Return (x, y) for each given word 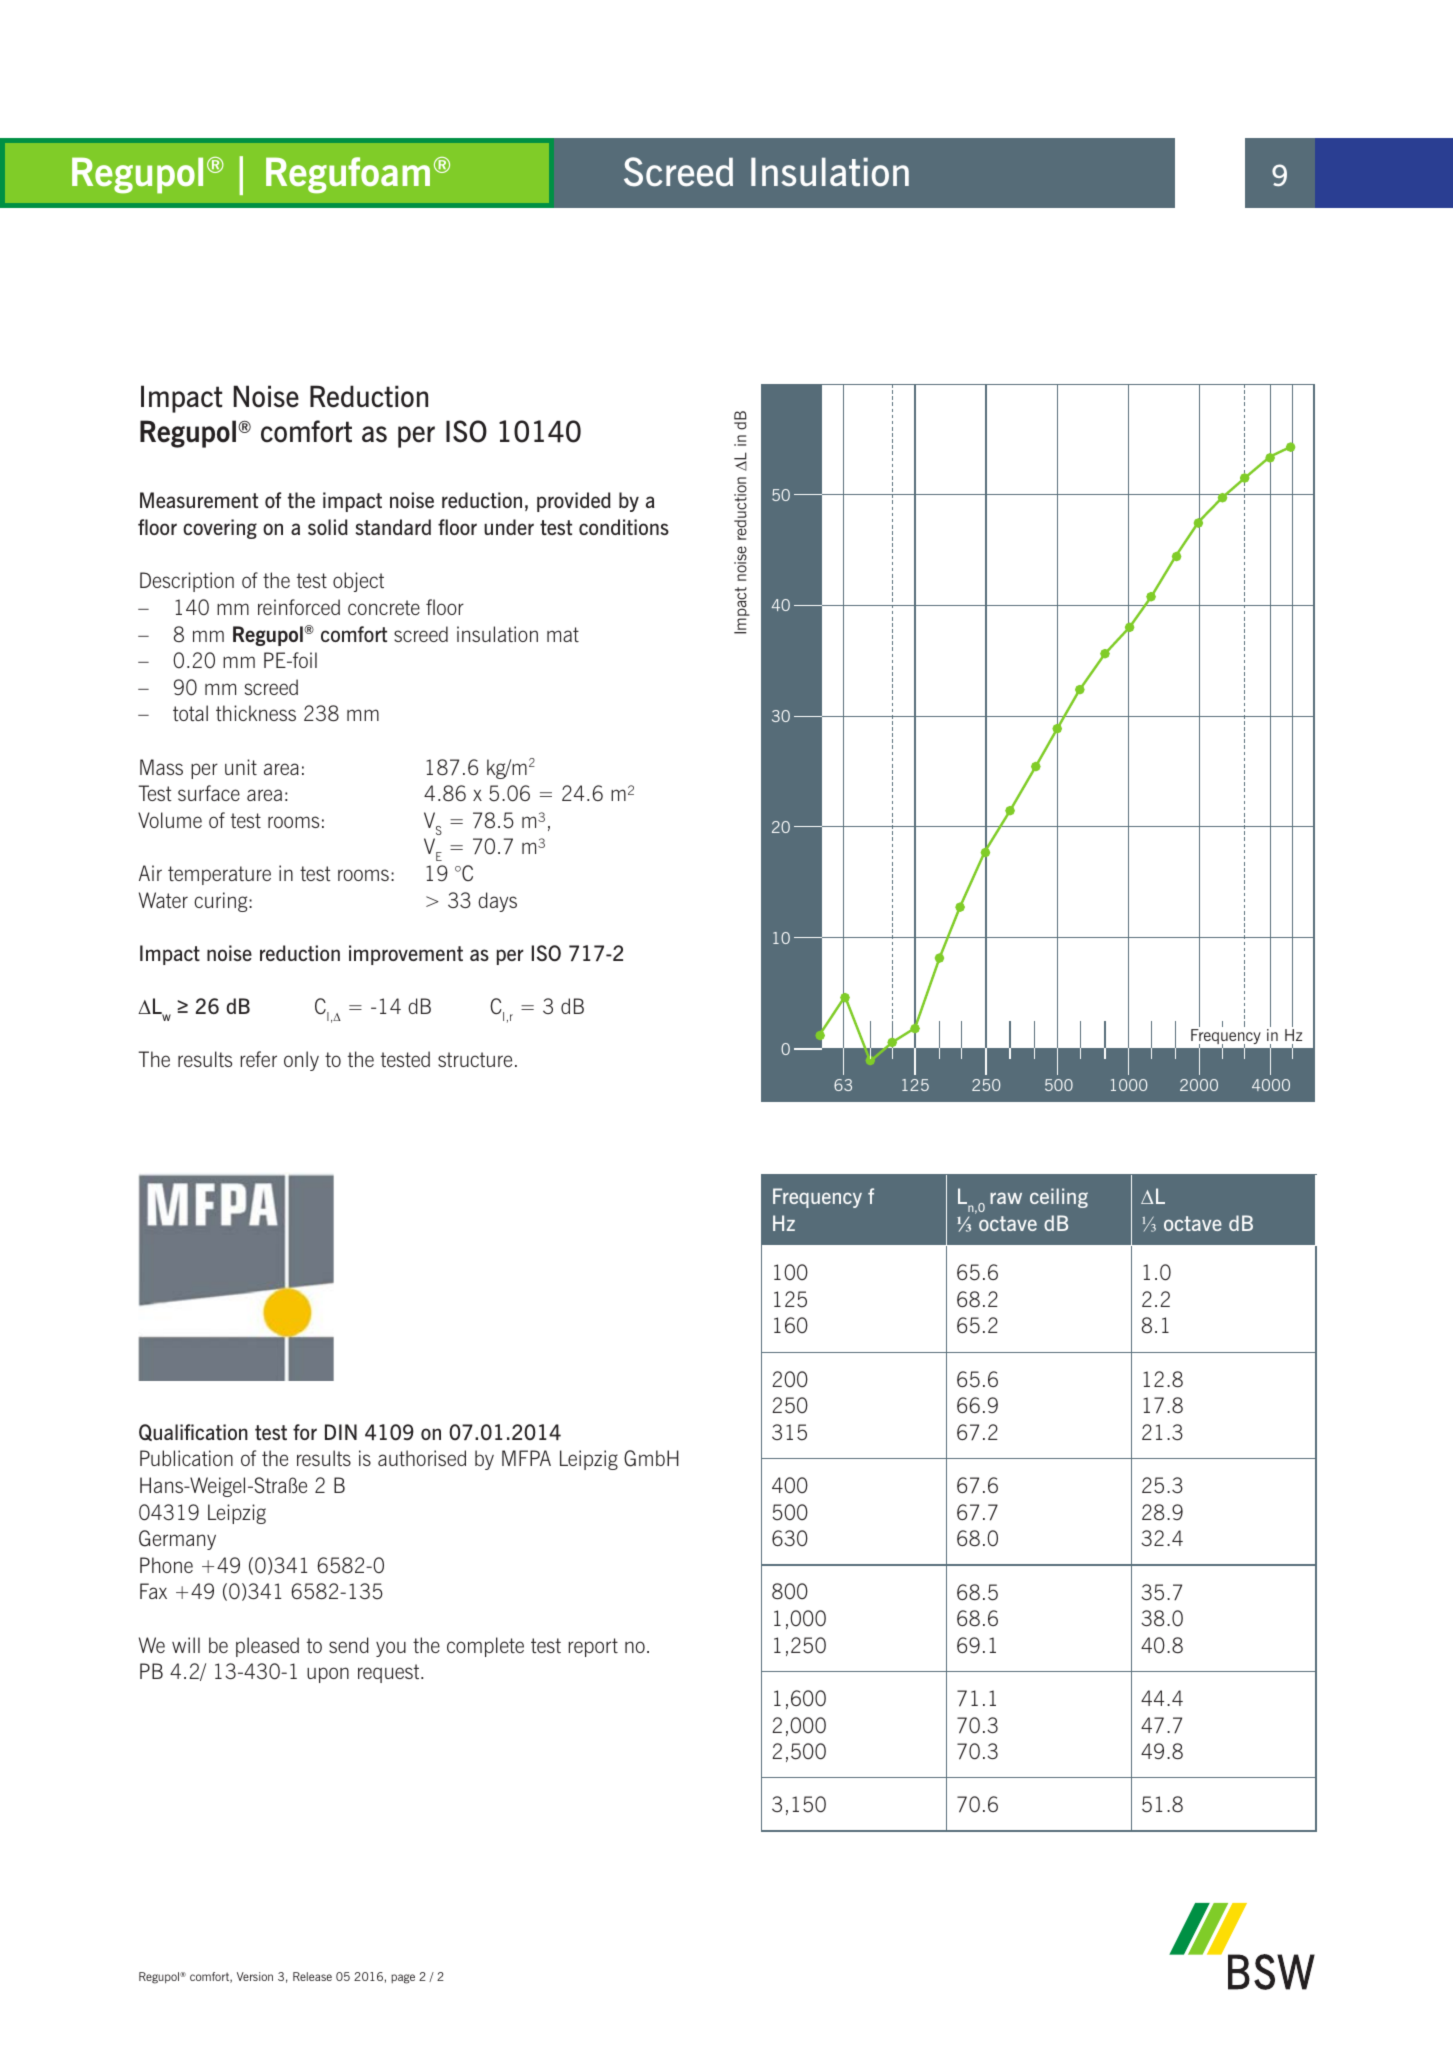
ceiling (1059, 1198)
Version (255, 1976)
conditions (624, 527)
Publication (186, 1458)
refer (259, 1059)
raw (1006, 1198)
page (403, 1979)
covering (220, 529)
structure (475, 1059)
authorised (422, 1458)
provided (574, 502)
